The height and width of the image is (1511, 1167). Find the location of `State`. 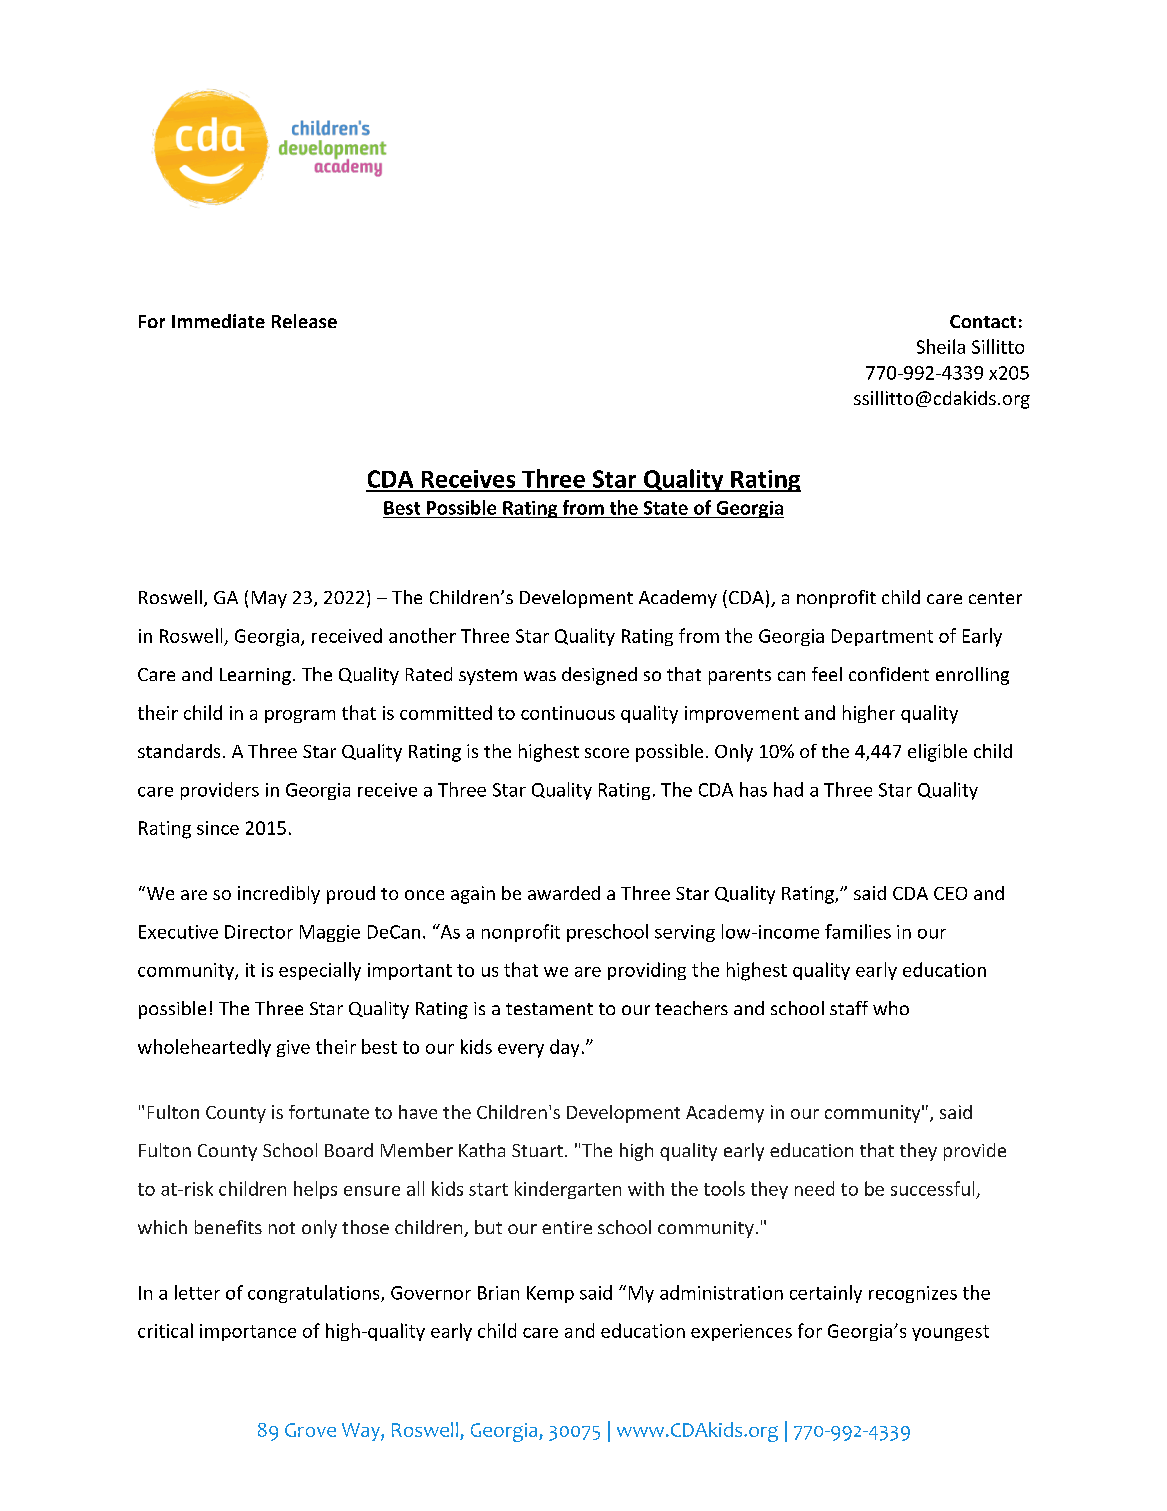

State is located at coordinates (666, 508).
